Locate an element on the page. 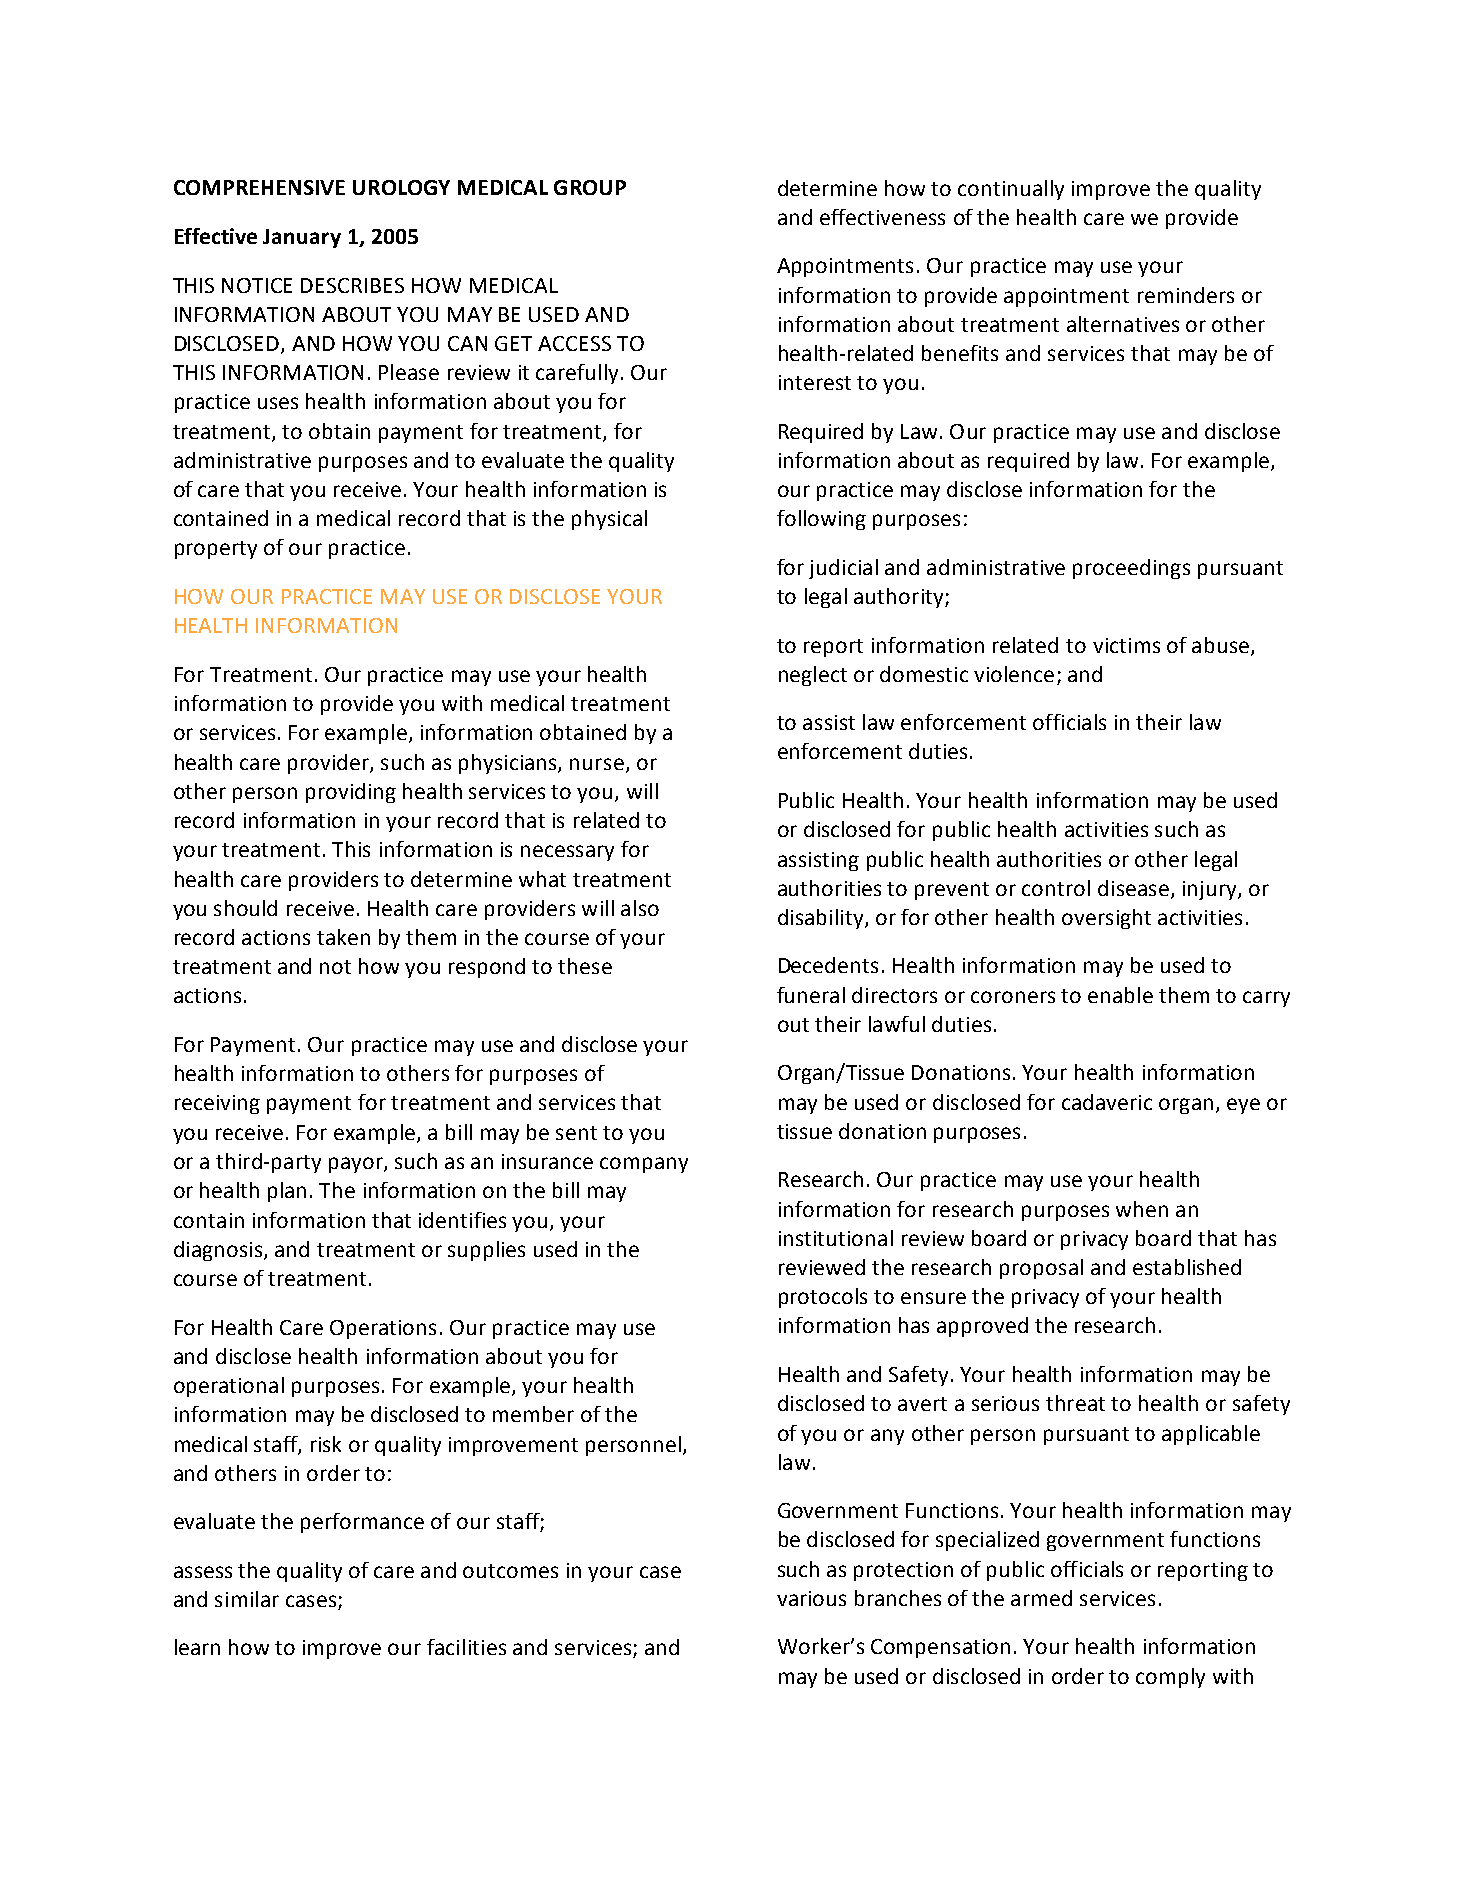  victims is located at coordinates (1126, 645).
